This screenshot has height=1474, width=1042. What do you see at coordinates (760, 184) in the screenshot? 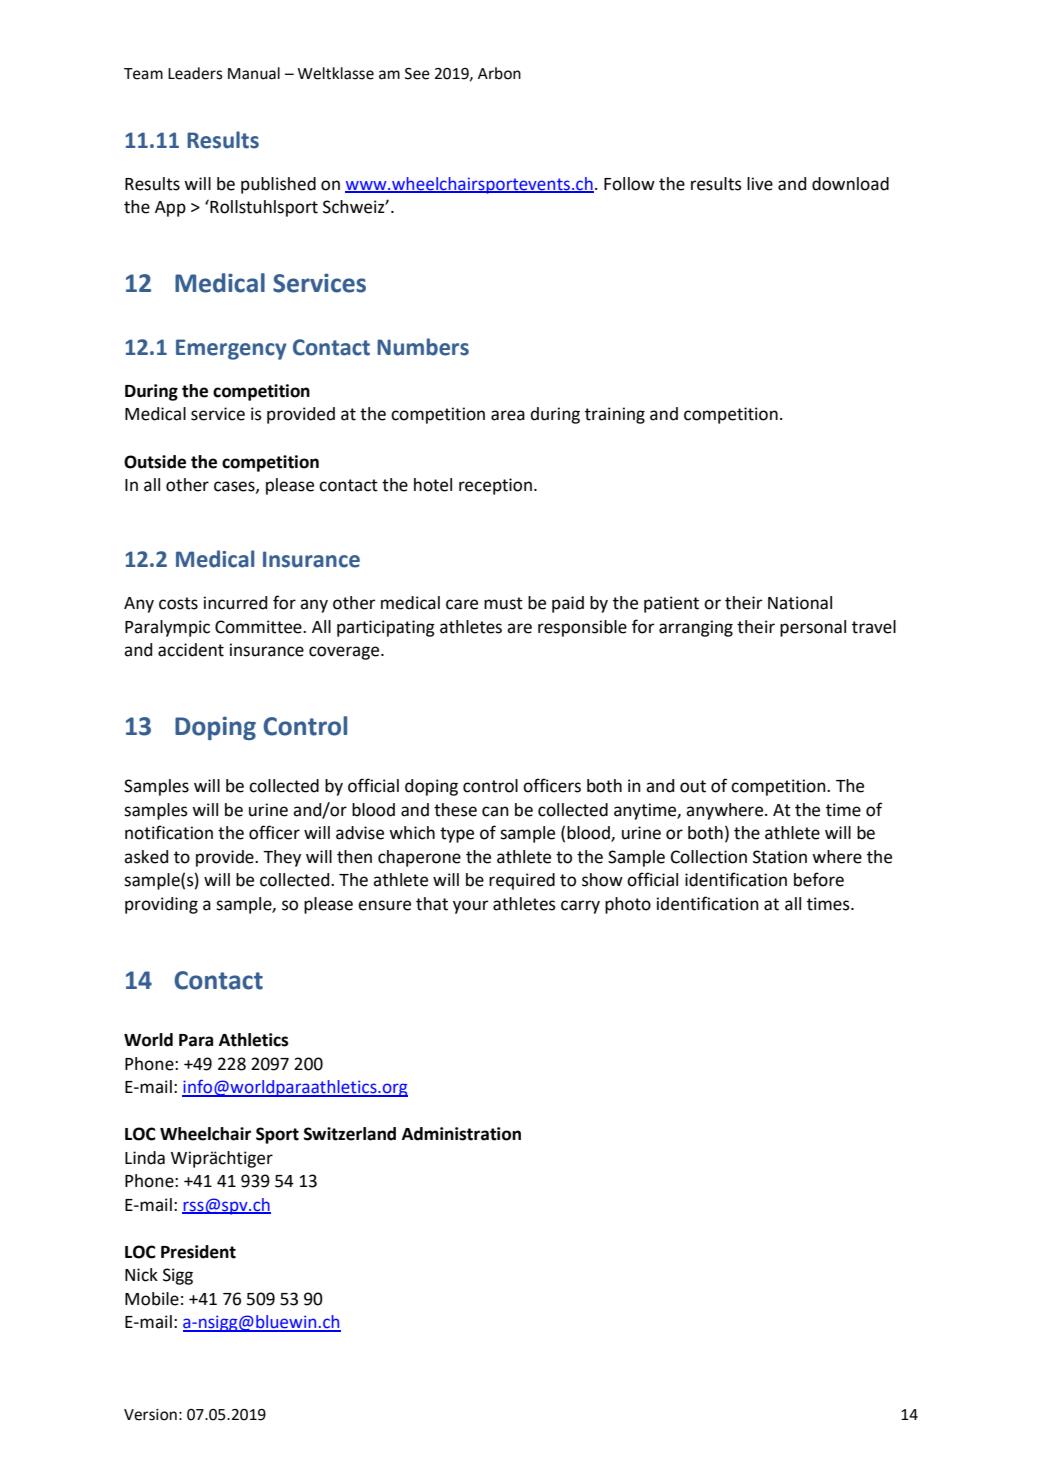
I see `live` at bounding box center [760, 184].
